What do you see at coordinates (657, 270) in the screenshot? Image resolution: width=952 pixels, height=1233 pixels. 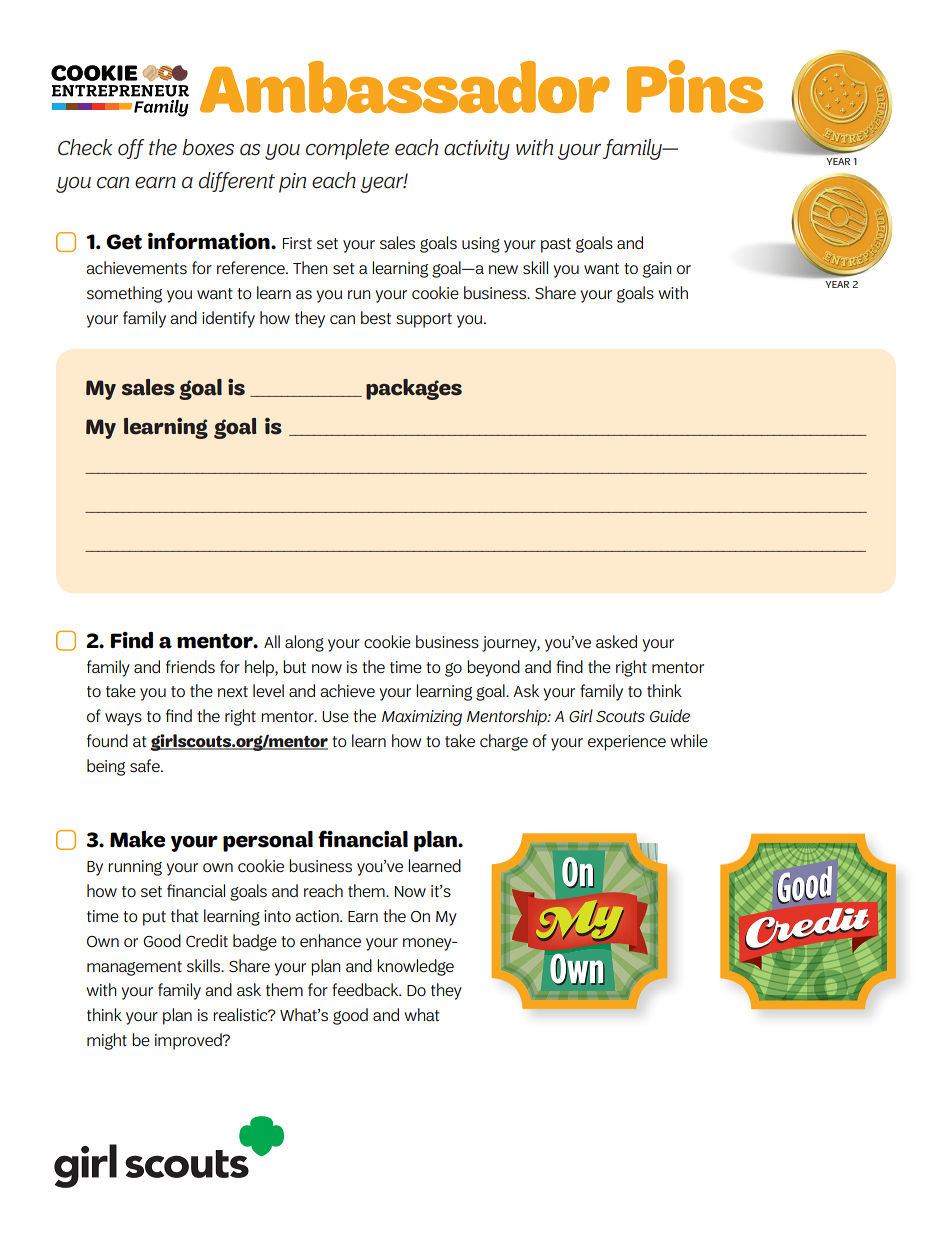 I see `gain` at bounding box center [657, 270].
